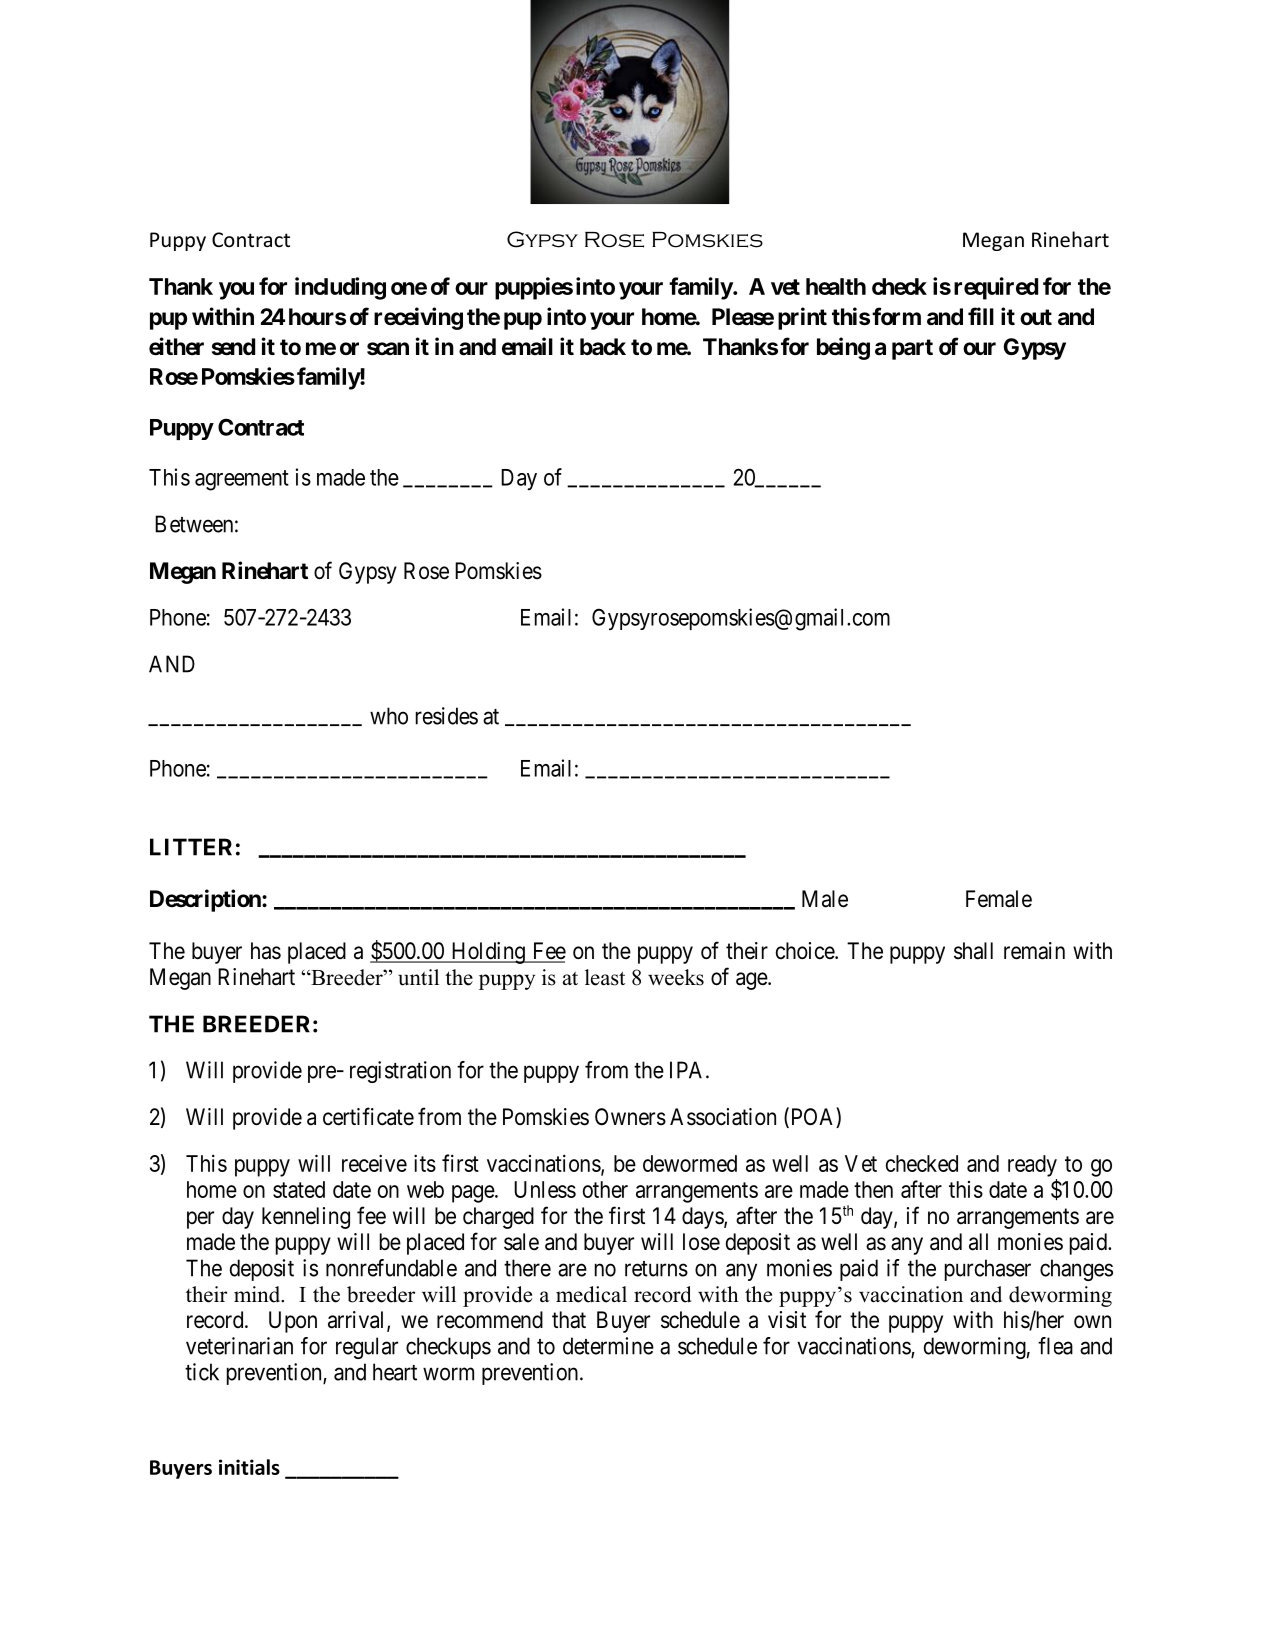 The height and width of the document is (1632, 1261). I want to click on determine, so click(608, 1346).
